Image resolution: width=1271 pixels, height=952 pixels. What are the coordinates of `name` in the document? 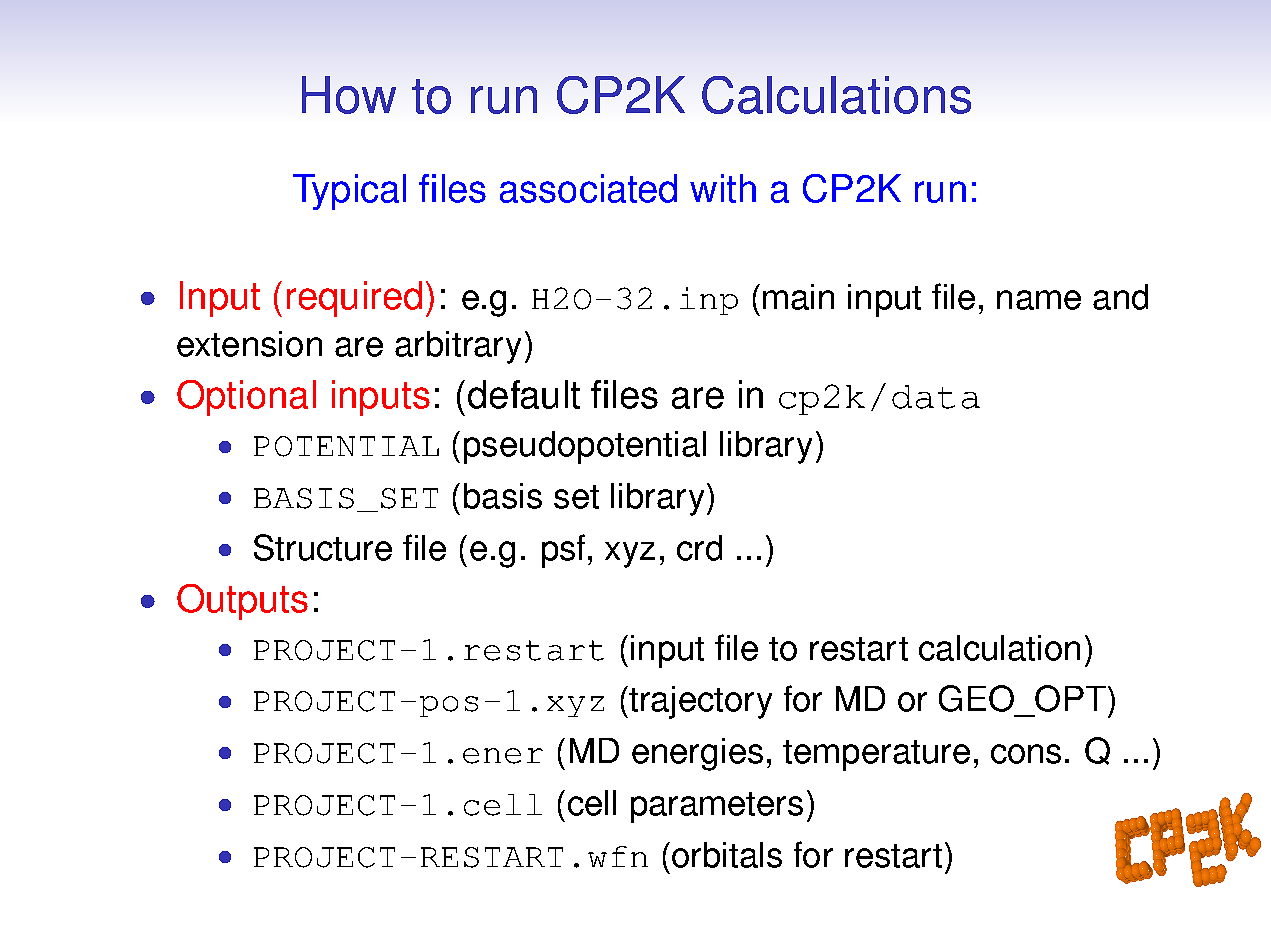 It's located at (1039, 300).
